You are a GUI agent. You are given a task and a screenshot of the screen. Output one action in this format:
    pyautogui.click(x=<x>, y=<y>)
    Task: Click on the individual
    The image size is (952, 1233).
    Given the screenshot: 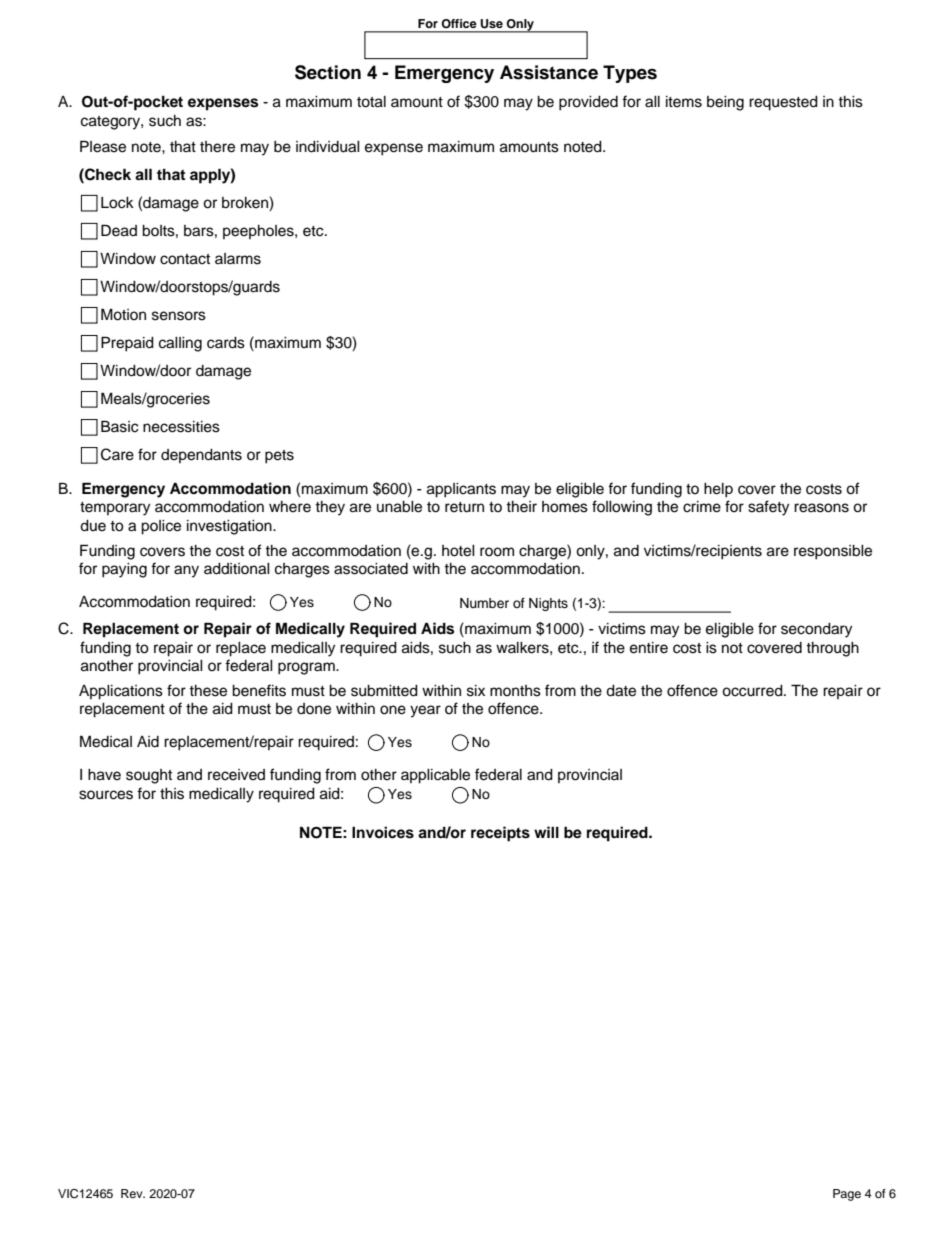 What is the action you would take?
    pyautogui.click(x=328, y=147)
